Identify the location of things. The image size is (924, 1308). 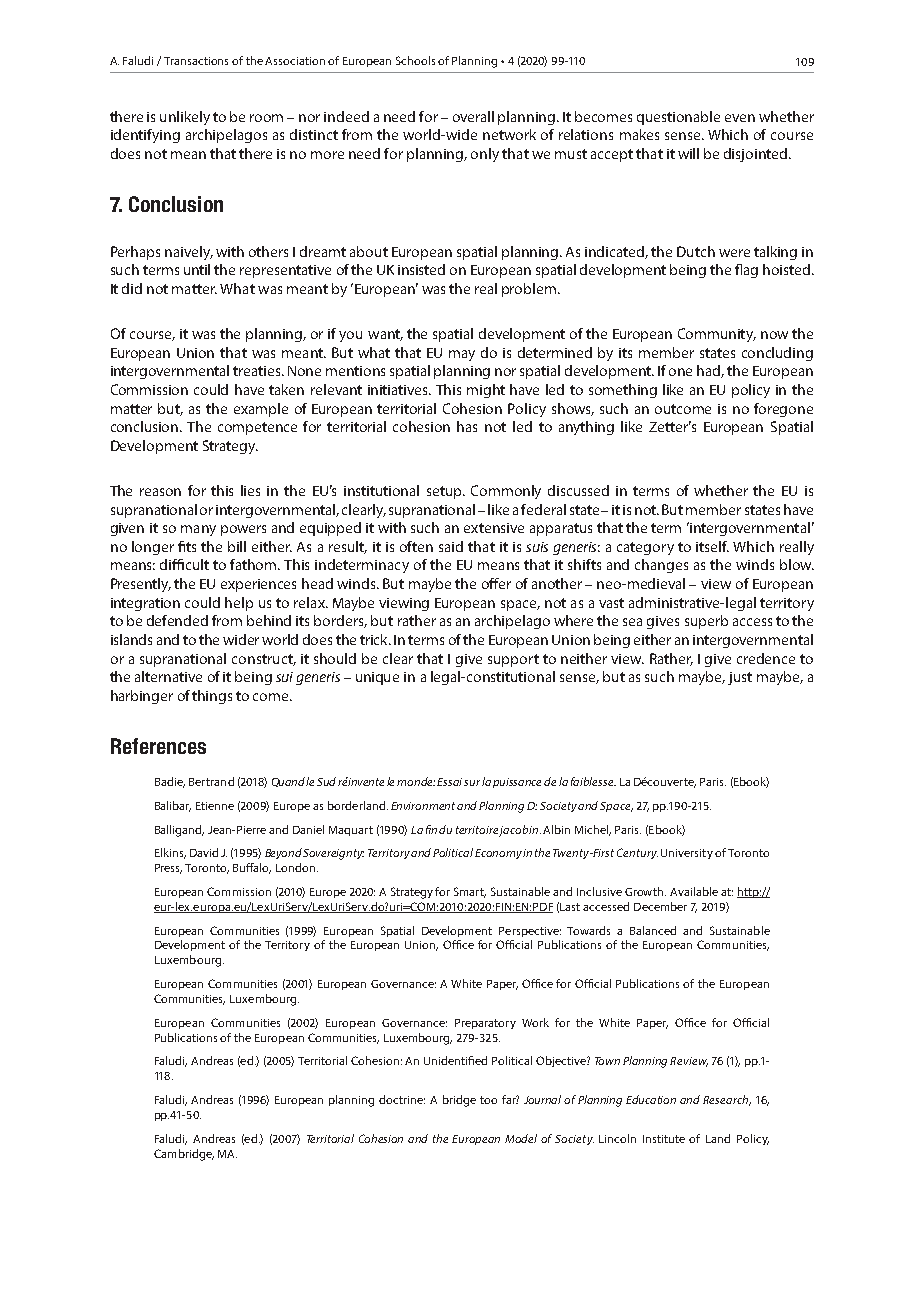
(212, 697).
